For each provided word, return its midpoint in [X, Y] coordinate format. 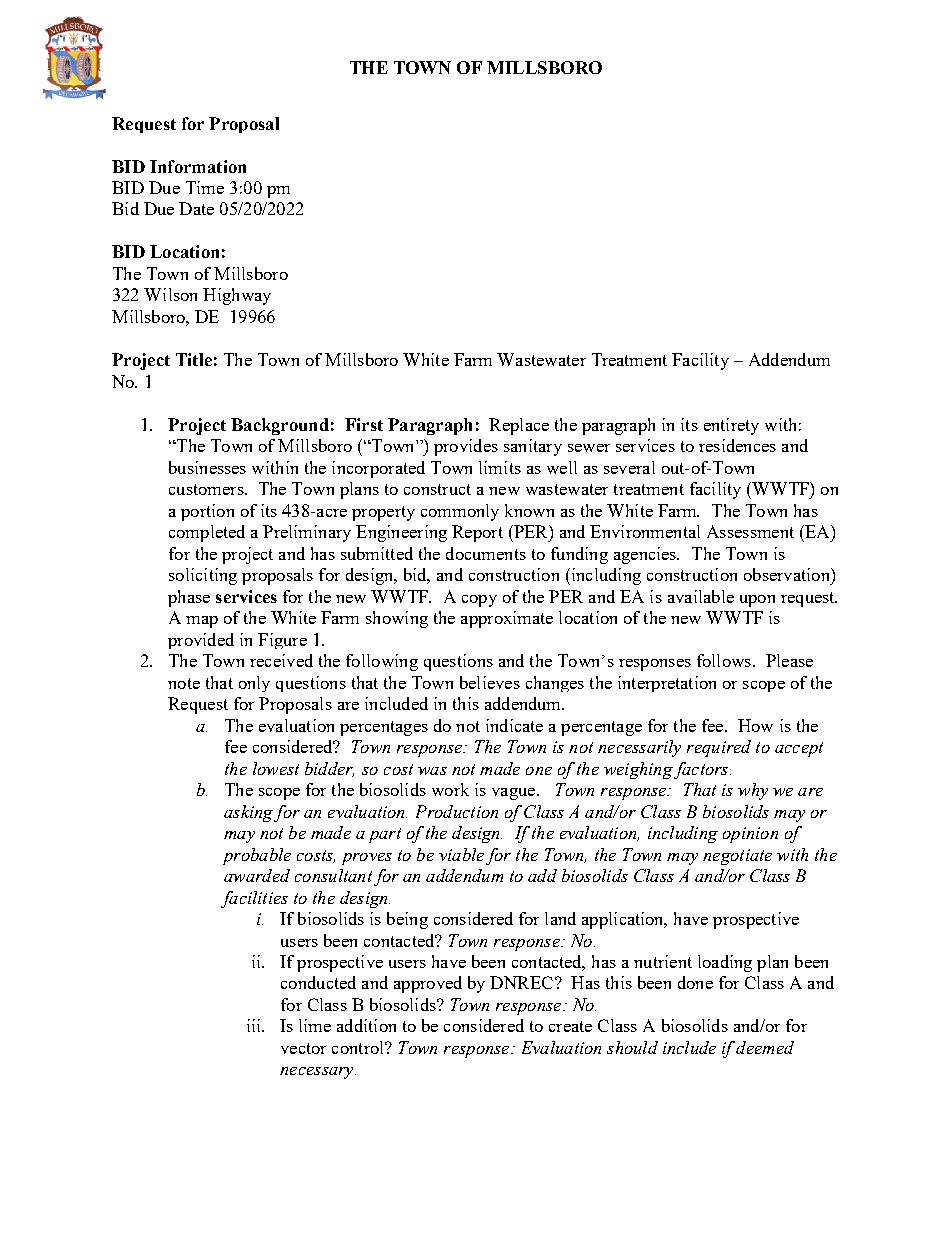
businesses [207, 467]
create [570, 1026]
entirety [731, 426]
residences [737, 445]
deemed [765, 1047]
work [450, 789]
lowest [276, 768]
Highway [237, 296]
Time [205, 187]
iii [255, 1025]
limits [500, 467]
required [719, 748]
